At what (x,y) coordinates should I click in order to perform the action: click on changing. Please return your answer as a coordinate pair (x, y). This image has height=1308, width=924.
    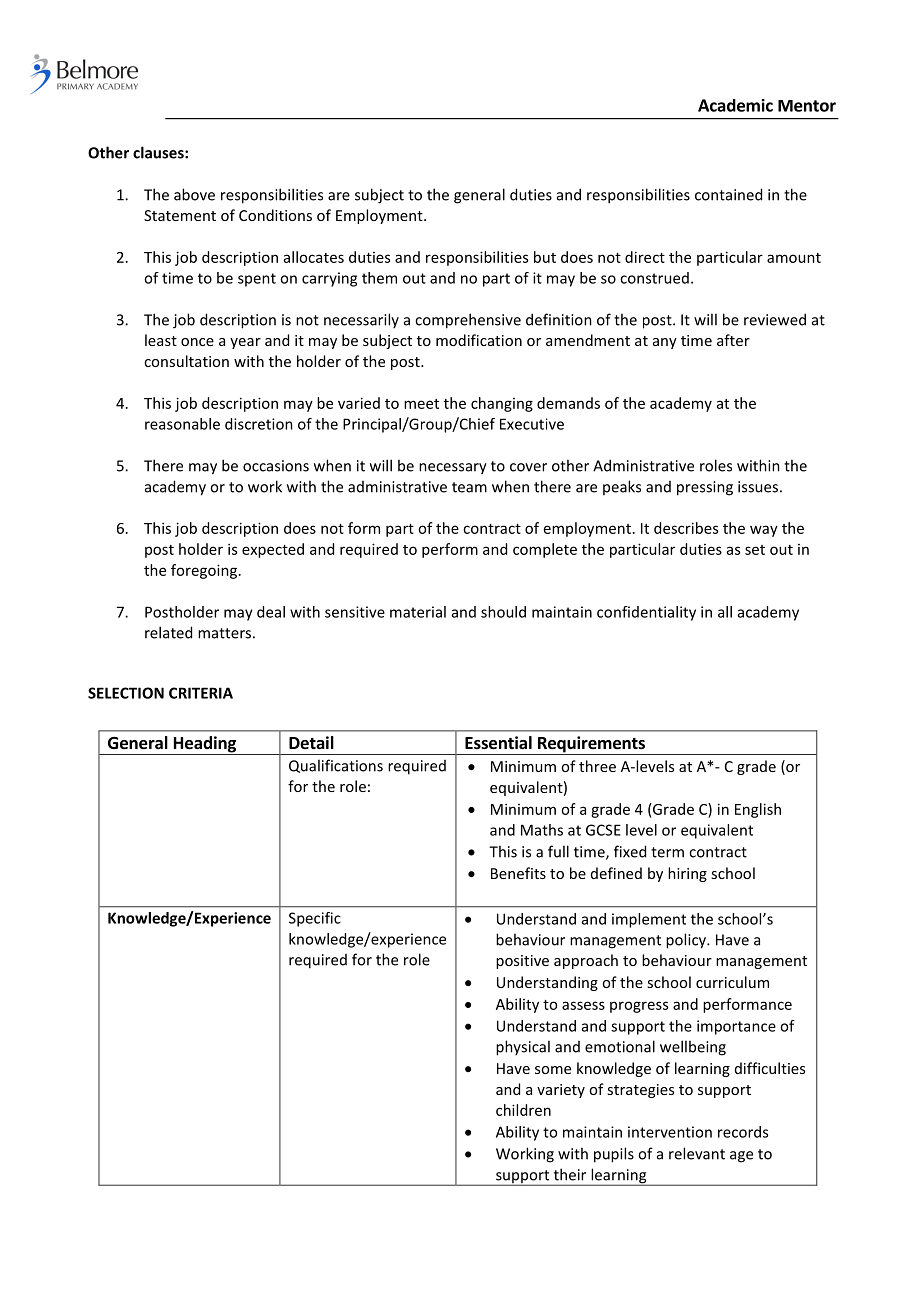
    Looking at the image, I should click on (502, 404).
